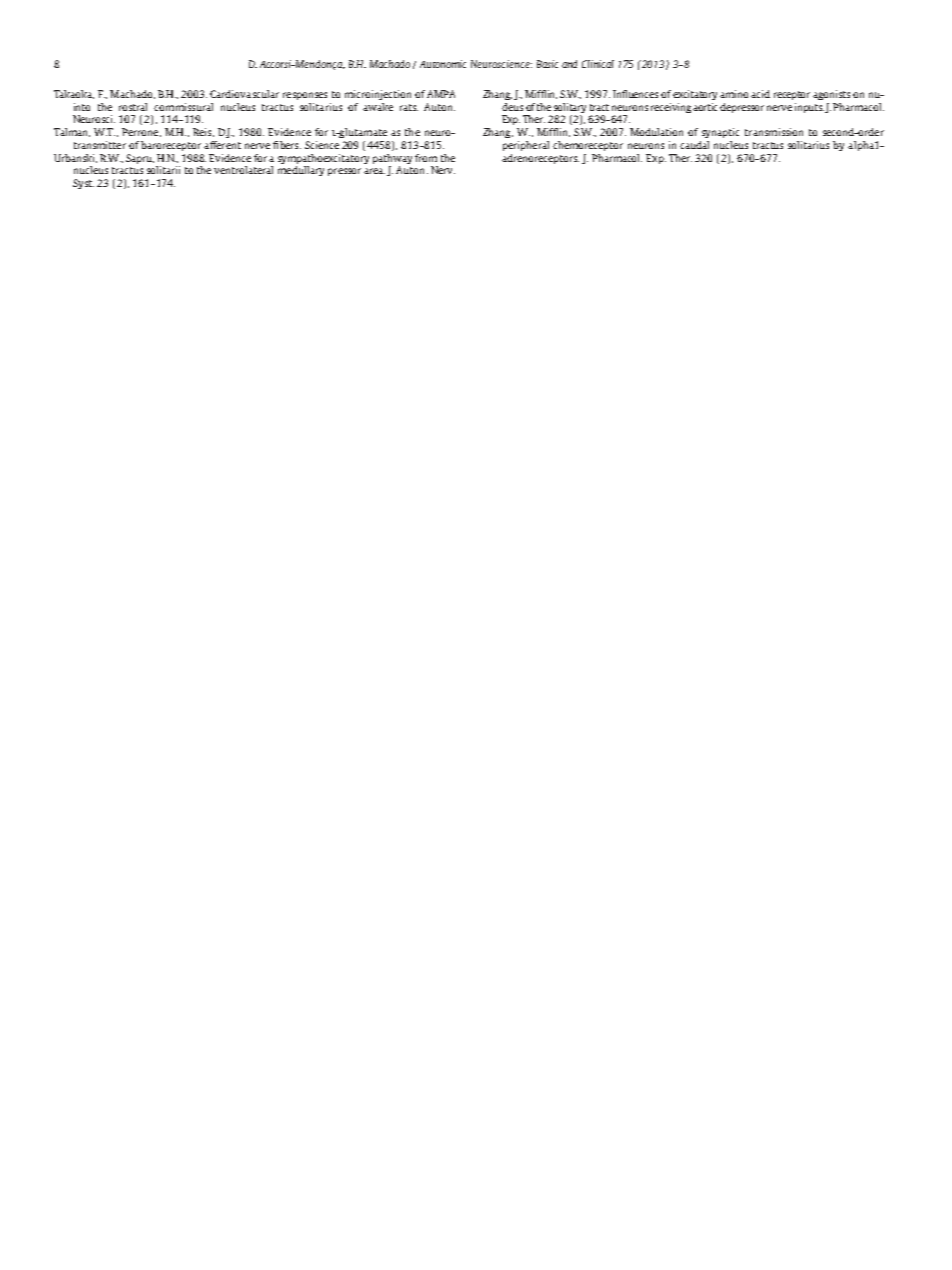 This screenshot has width=952, height=1270. Describe the element at coordinates (83, 184) in the screenshot. I see `Syst` at that location.
